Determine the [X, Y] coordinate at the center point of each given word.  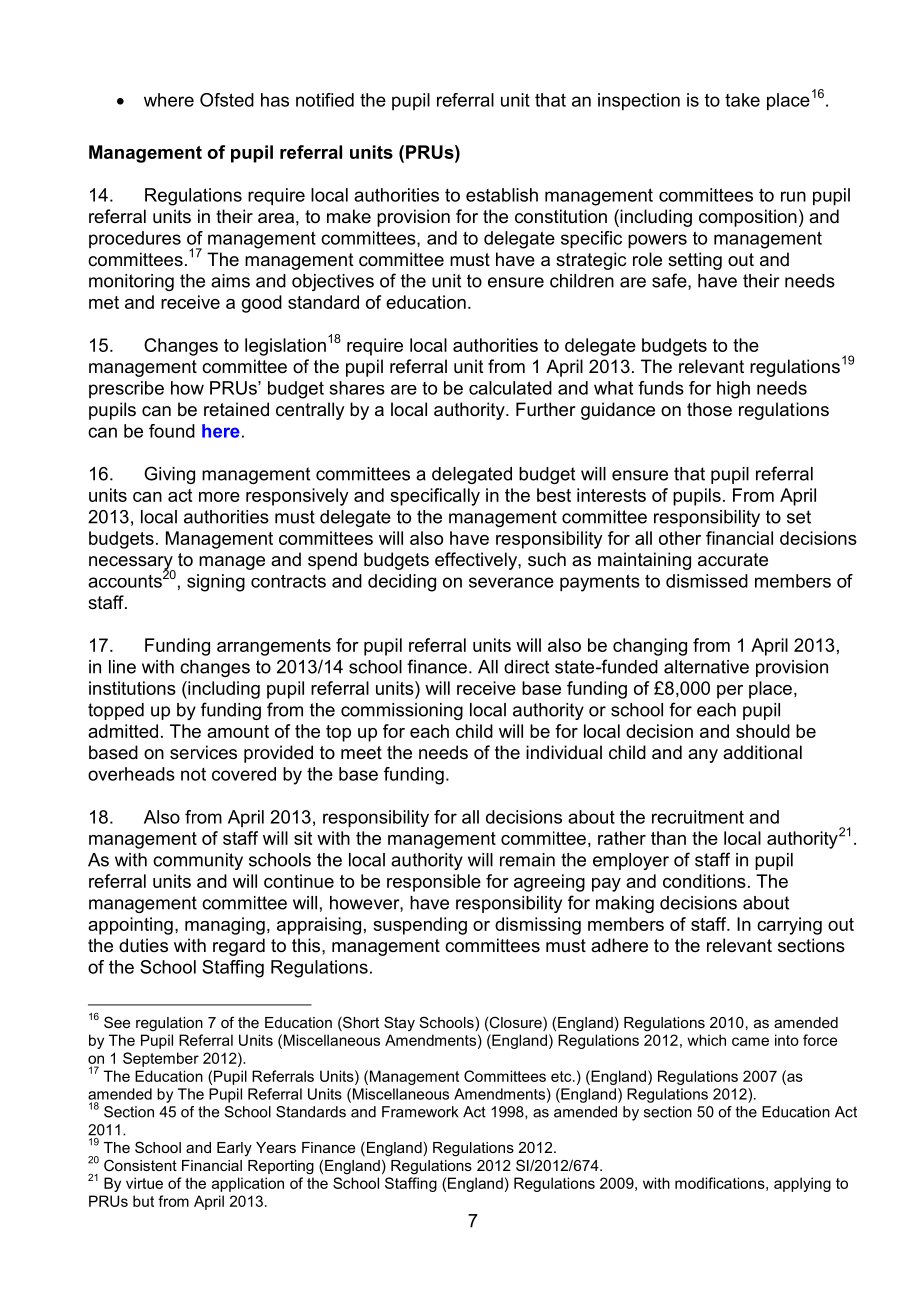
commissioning [402, 711]
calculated [510, 388]
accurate [733, 560]
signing [216, 583]
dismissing [538, 926]
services [203, 752]
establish [502, 195]
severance [511, 582]
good [262, 304]
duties [143, 945]
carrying [789, 926]
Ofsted [227, 100]
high [733, 390]
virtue [144, 1183]
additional [762, 752]
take [742, 100]
